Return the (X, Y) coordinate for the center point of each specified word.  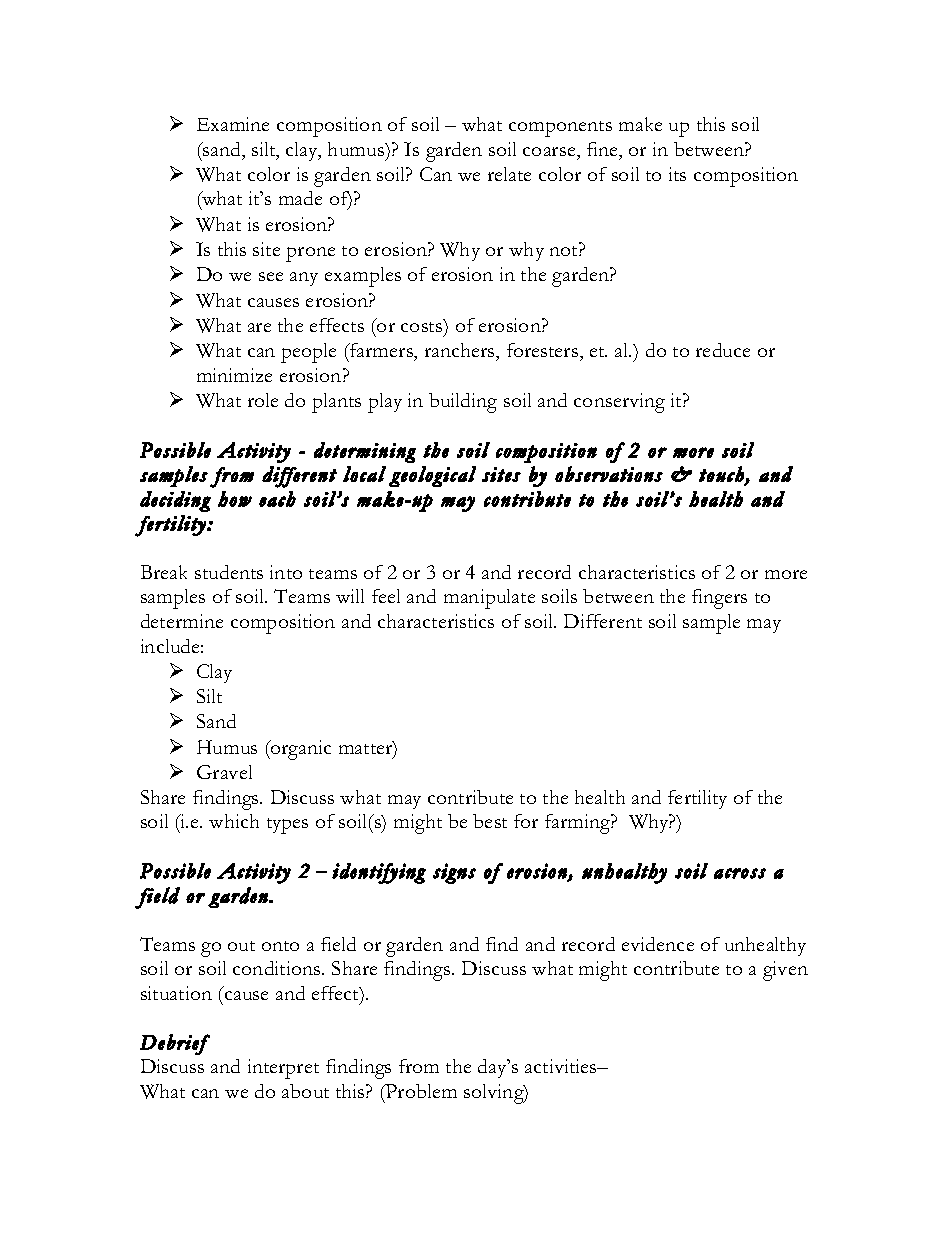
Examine (233, 124)
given (785, 971)
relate (509, 174)
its (677, 174)
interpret (283, 1069)
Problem (420, 1091)
